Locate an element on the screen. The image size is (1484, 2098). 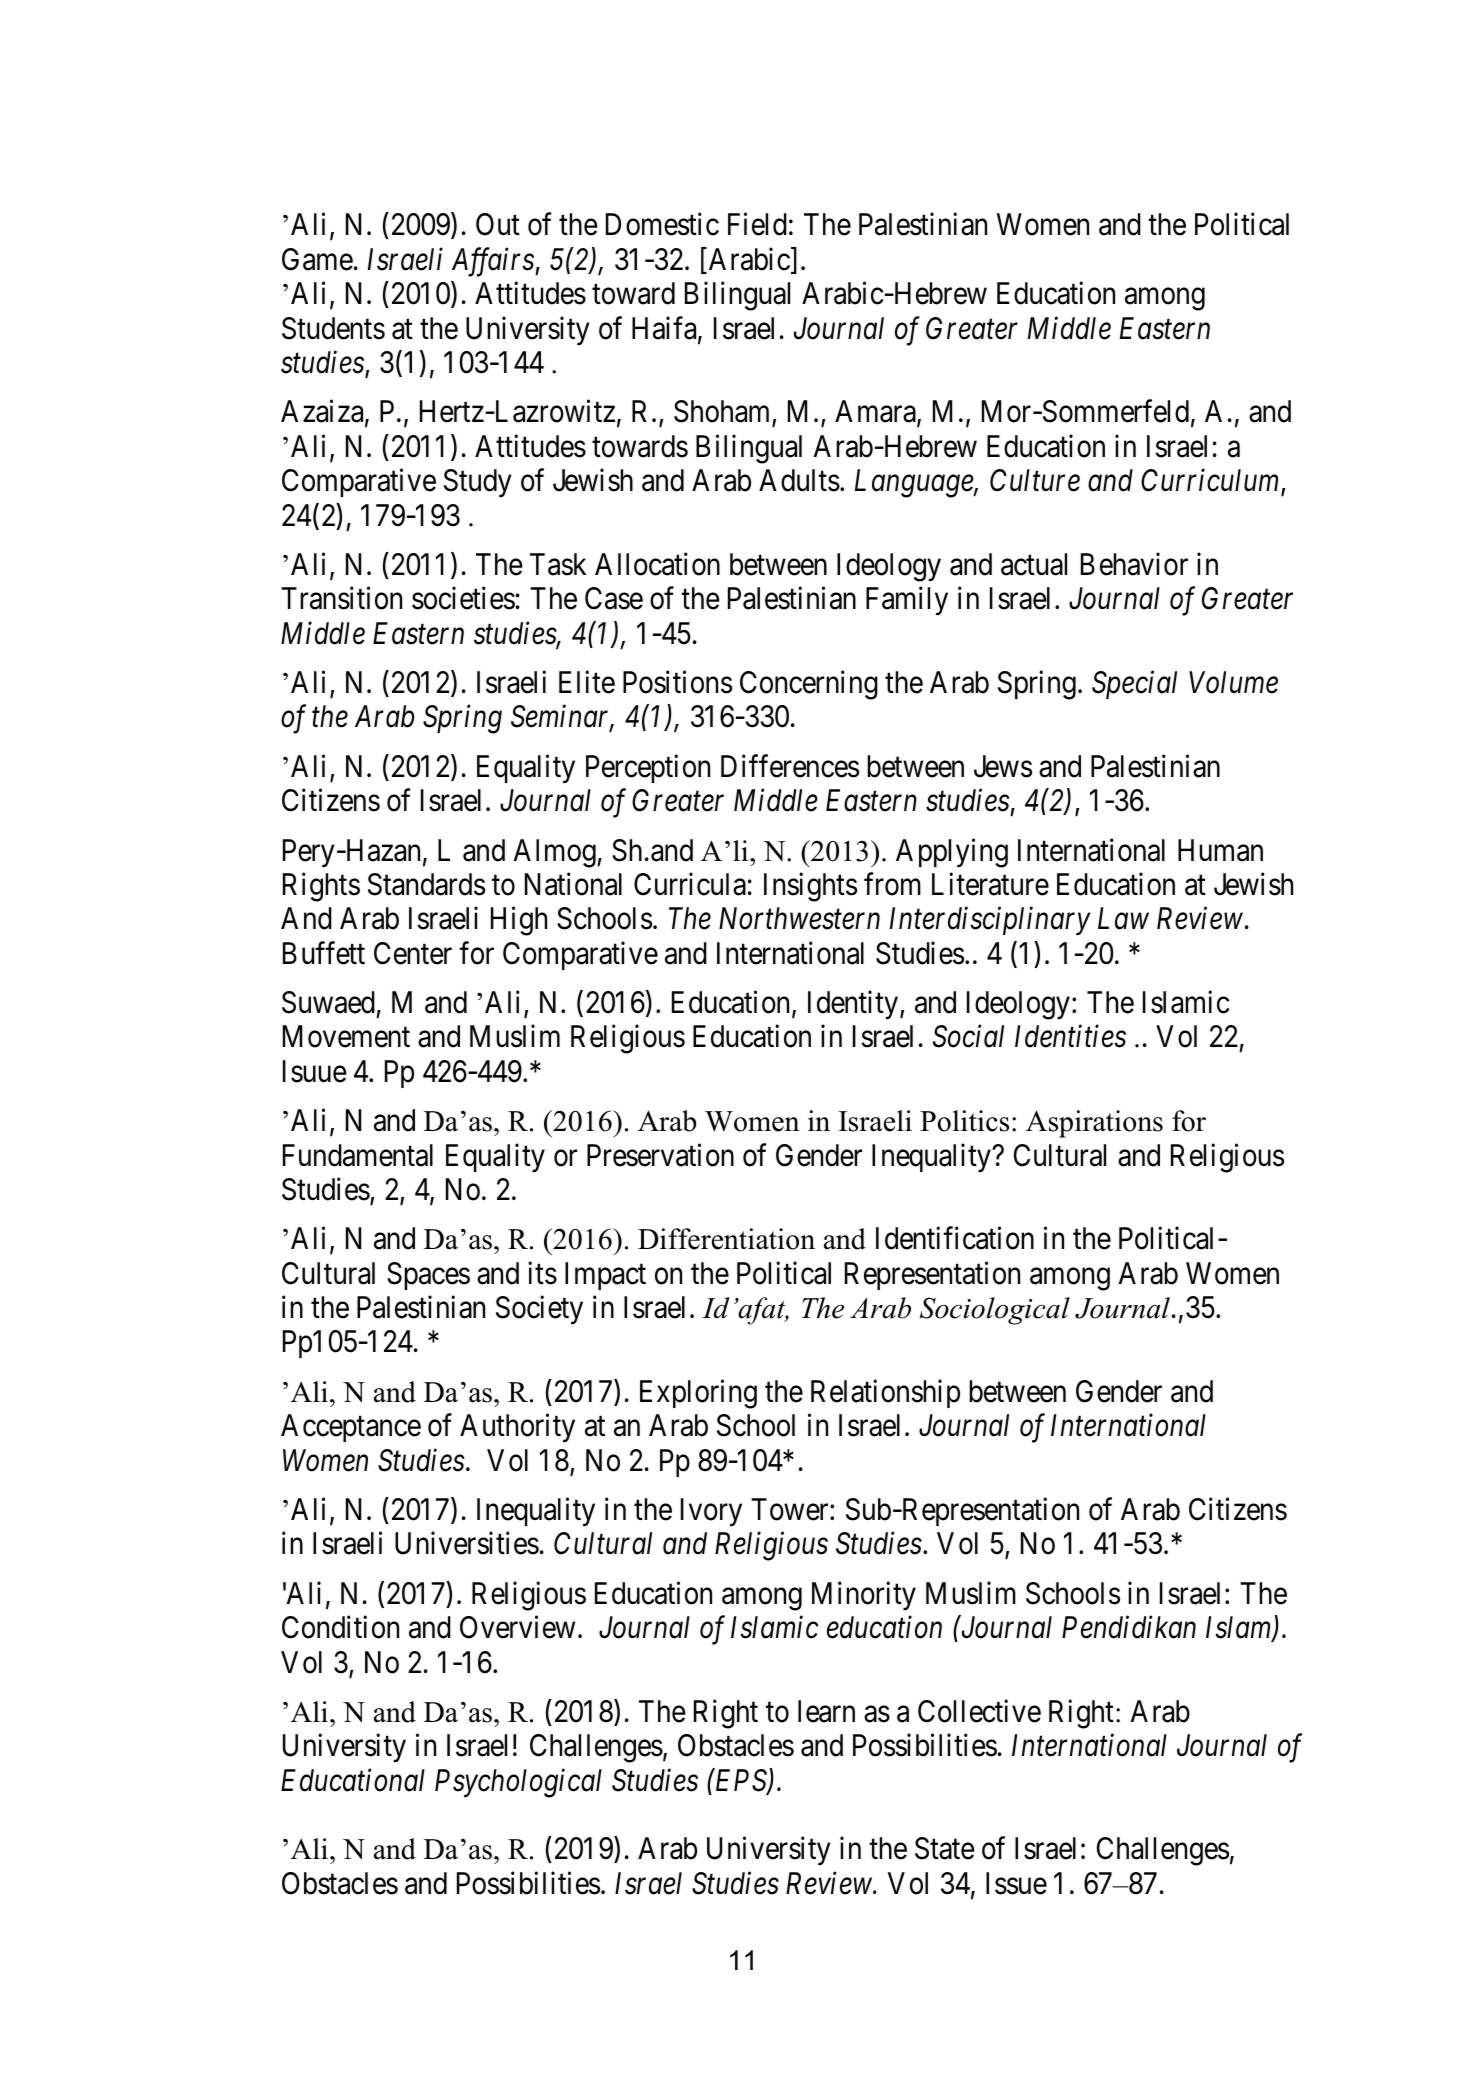
Special is located at coordinates (1134, 685).
